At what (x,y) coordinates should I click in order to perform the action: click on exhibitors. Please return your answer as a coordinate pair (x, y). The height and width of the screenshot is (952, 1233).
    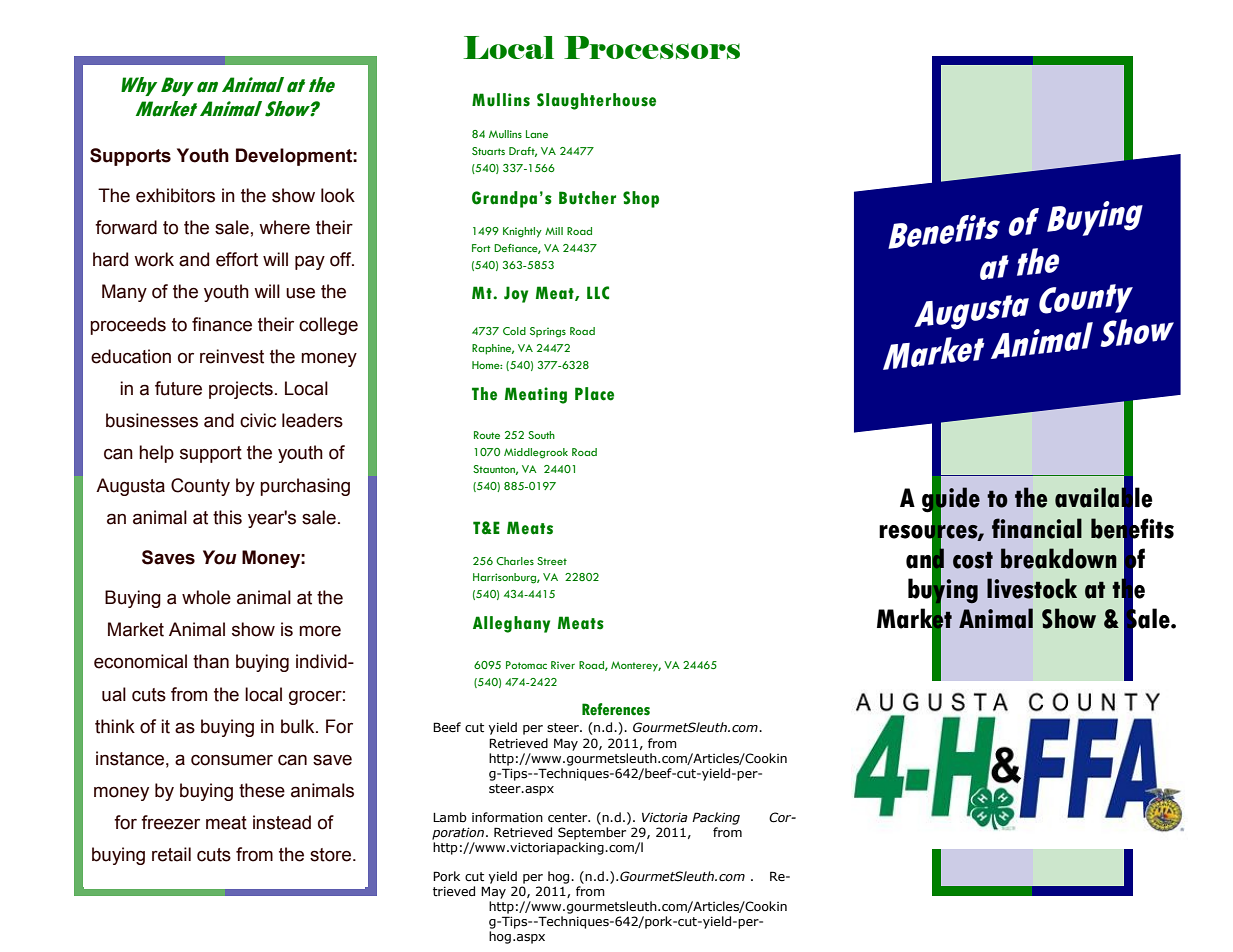
    Looking at the image, I should click on (175, 195).
